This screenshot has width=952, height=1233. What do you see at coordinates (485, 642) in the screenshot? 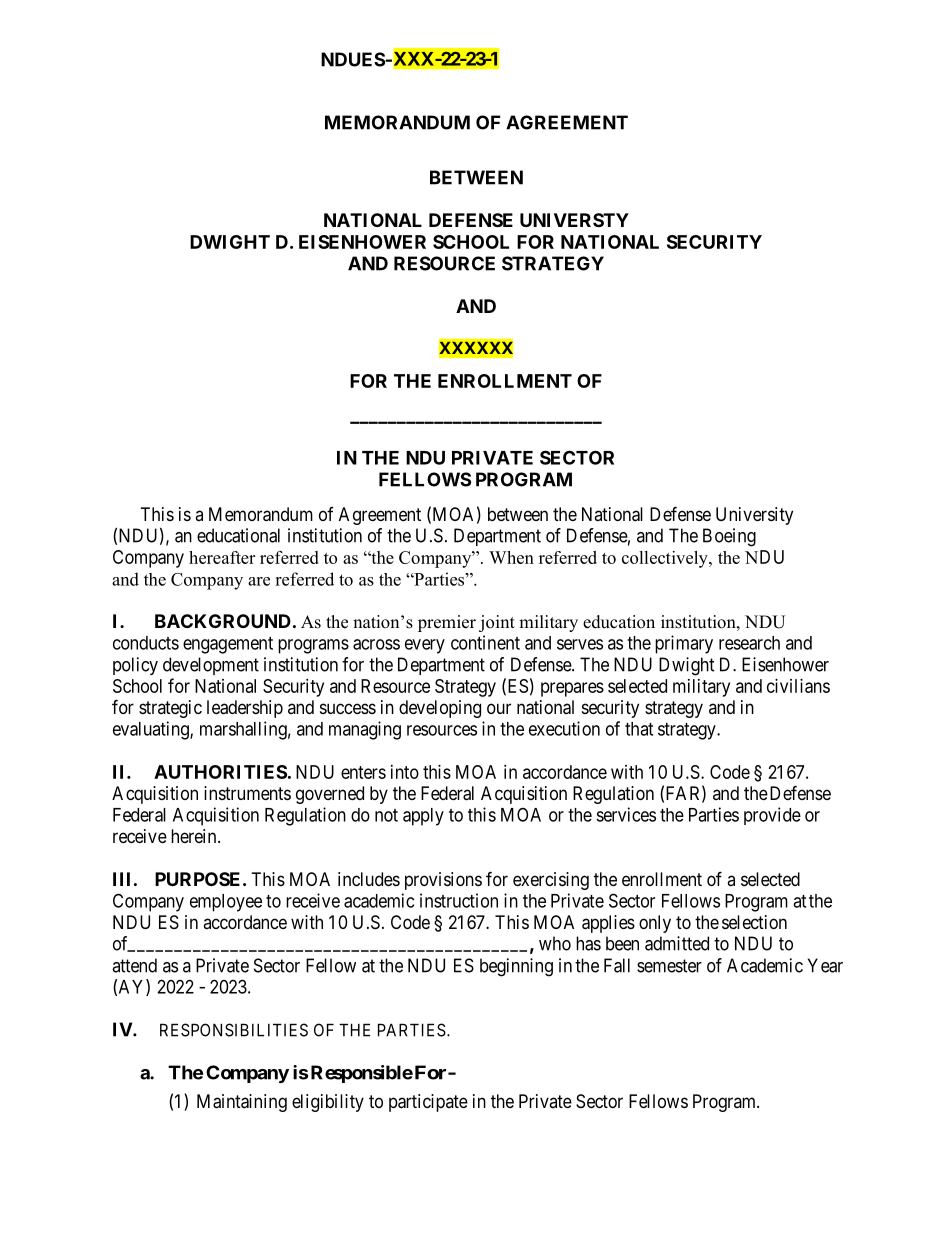
I see `continent` at bounding box center [485, 642].
